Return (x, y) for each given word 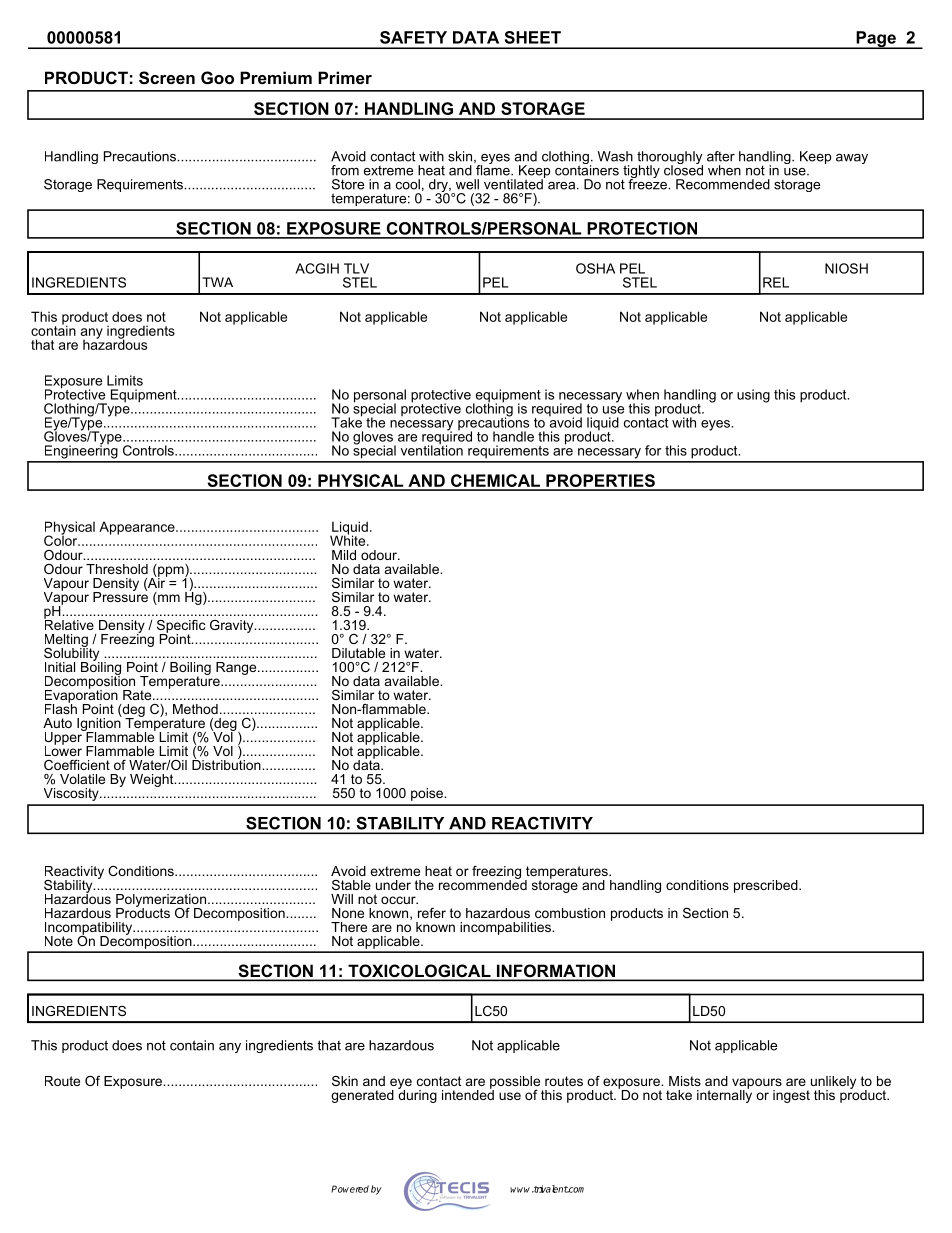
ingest (791, 1096)
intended (468, 1093)
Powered (350, 1189)
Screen (167, 78)
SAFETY (413, 37)
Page (876, 40)
